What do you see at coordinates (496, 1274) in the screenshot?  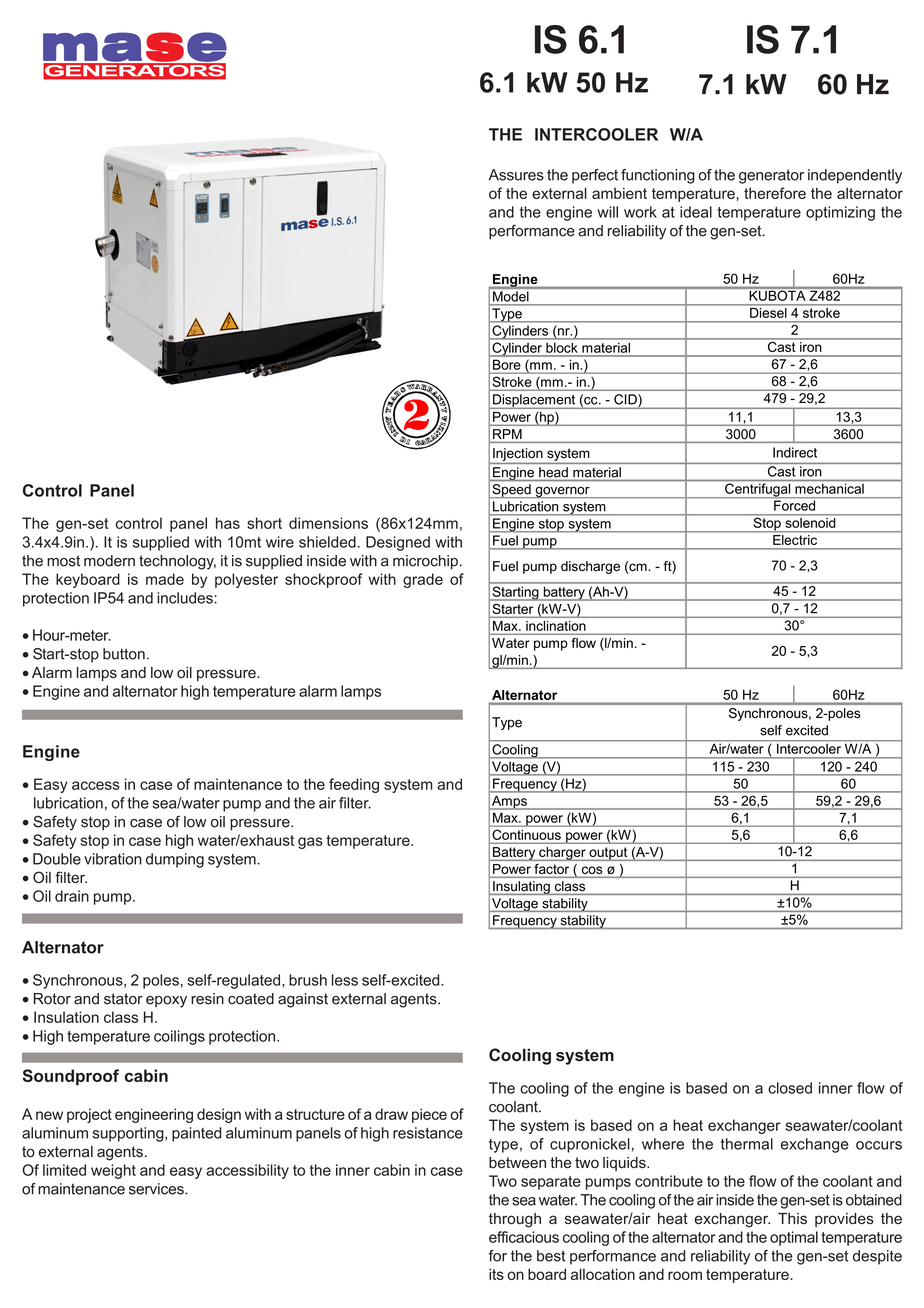 I see `its` at bounding box center [496, 1274].
